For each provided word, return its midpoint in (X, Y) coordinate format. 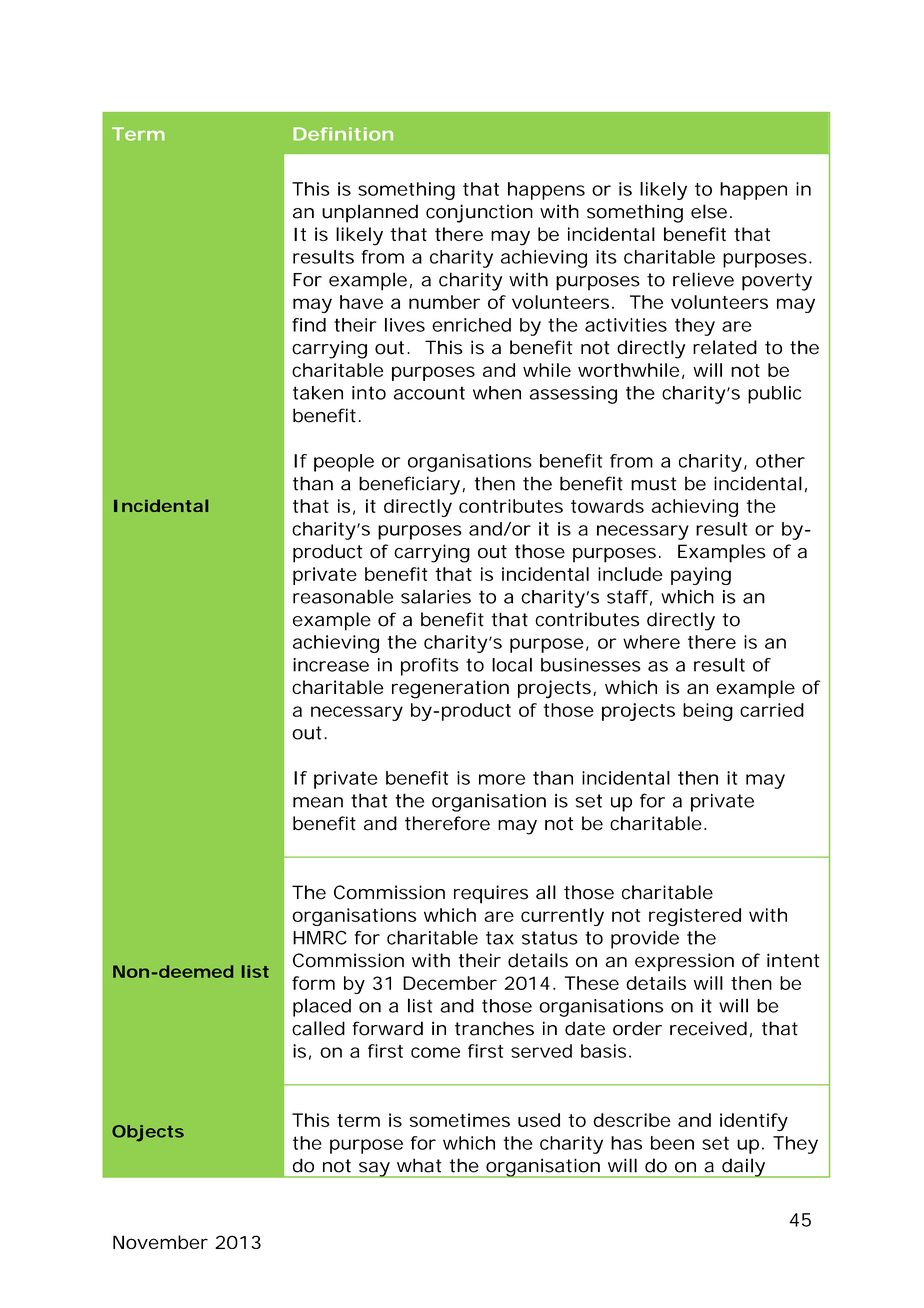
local (512, 665)
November (160, 1242)
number (444, 302)
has (626, 1143)
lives (405, 325)
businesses (591, 665)
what (419, 1165)
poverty (777, 282)
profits (430, 667)
